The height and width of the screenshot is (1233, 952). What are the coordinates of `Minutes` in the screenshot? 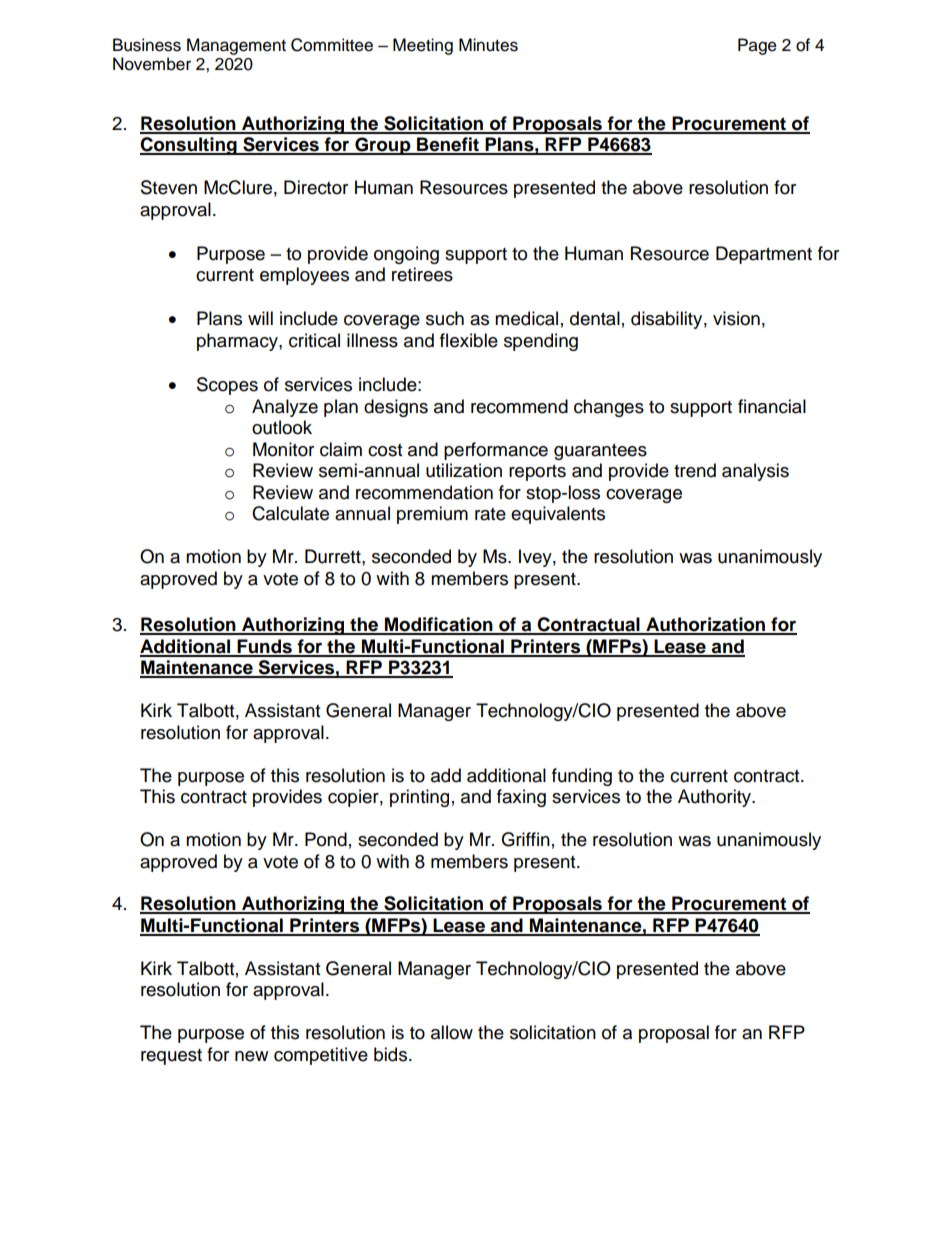 It's located at (488, 45).
